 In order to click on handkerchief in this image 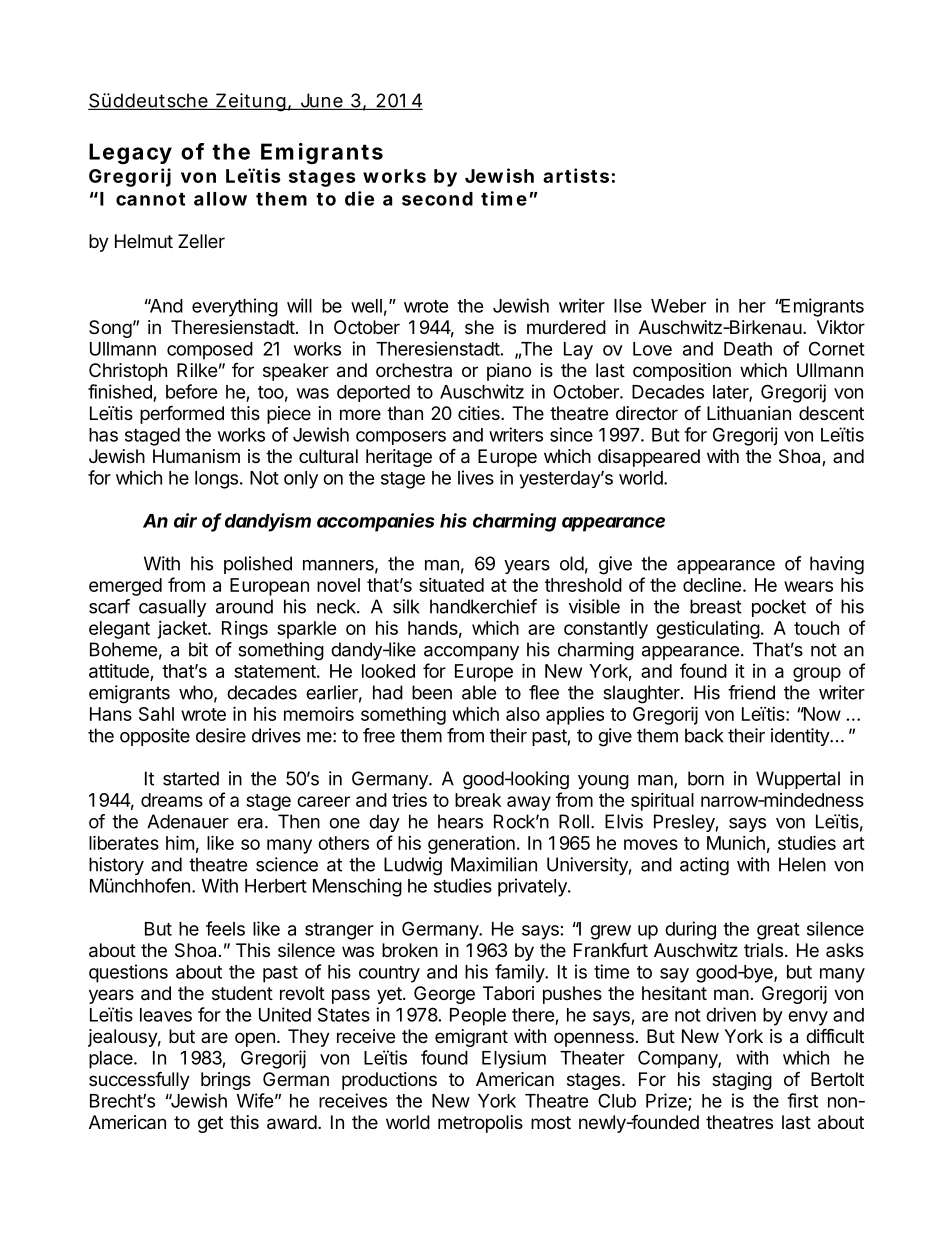, I will do `click(483, 606)`.
